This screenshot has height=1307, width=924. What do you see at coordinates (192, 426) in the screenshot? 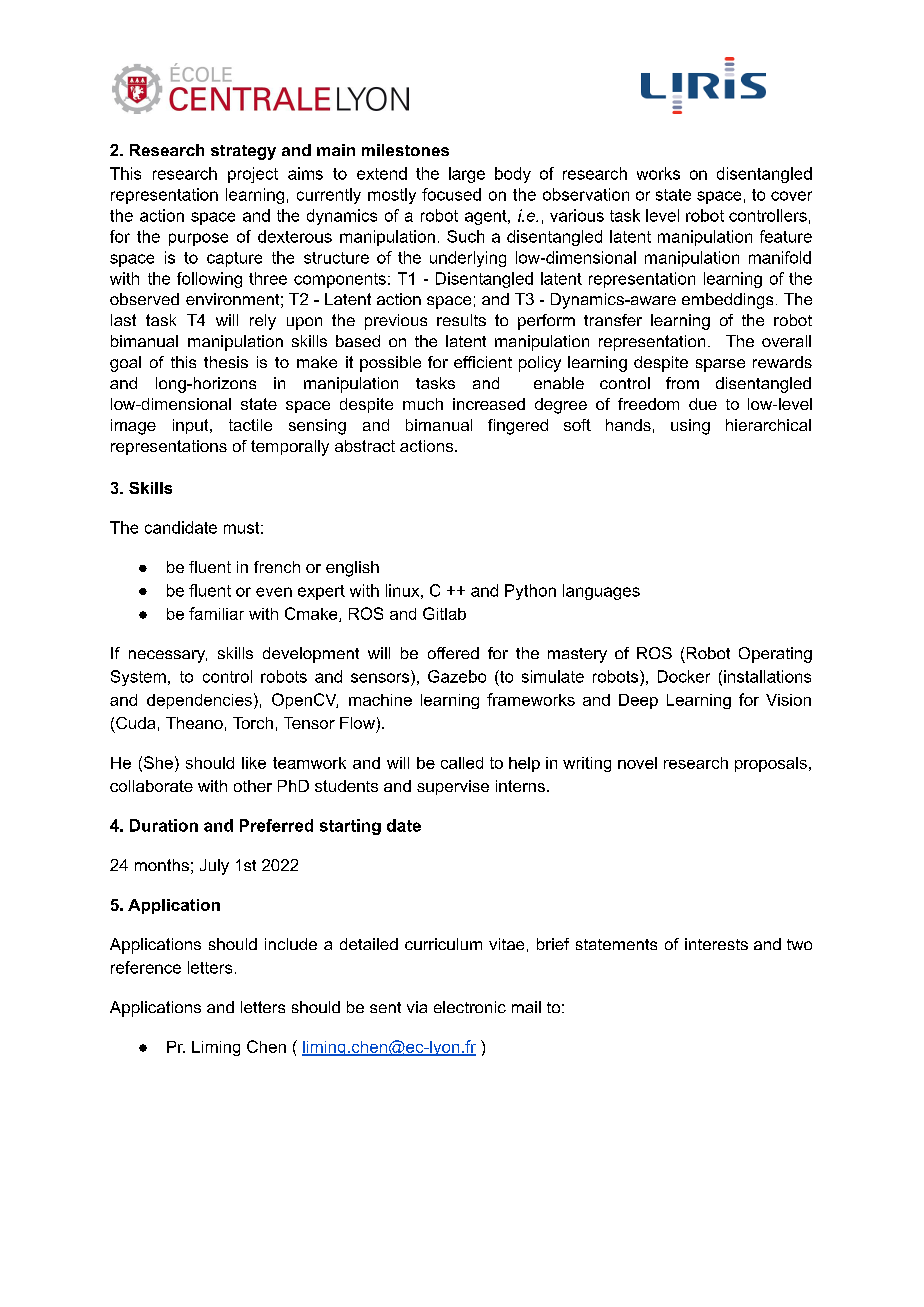
I see `input` at bounding box center [192, 426].
